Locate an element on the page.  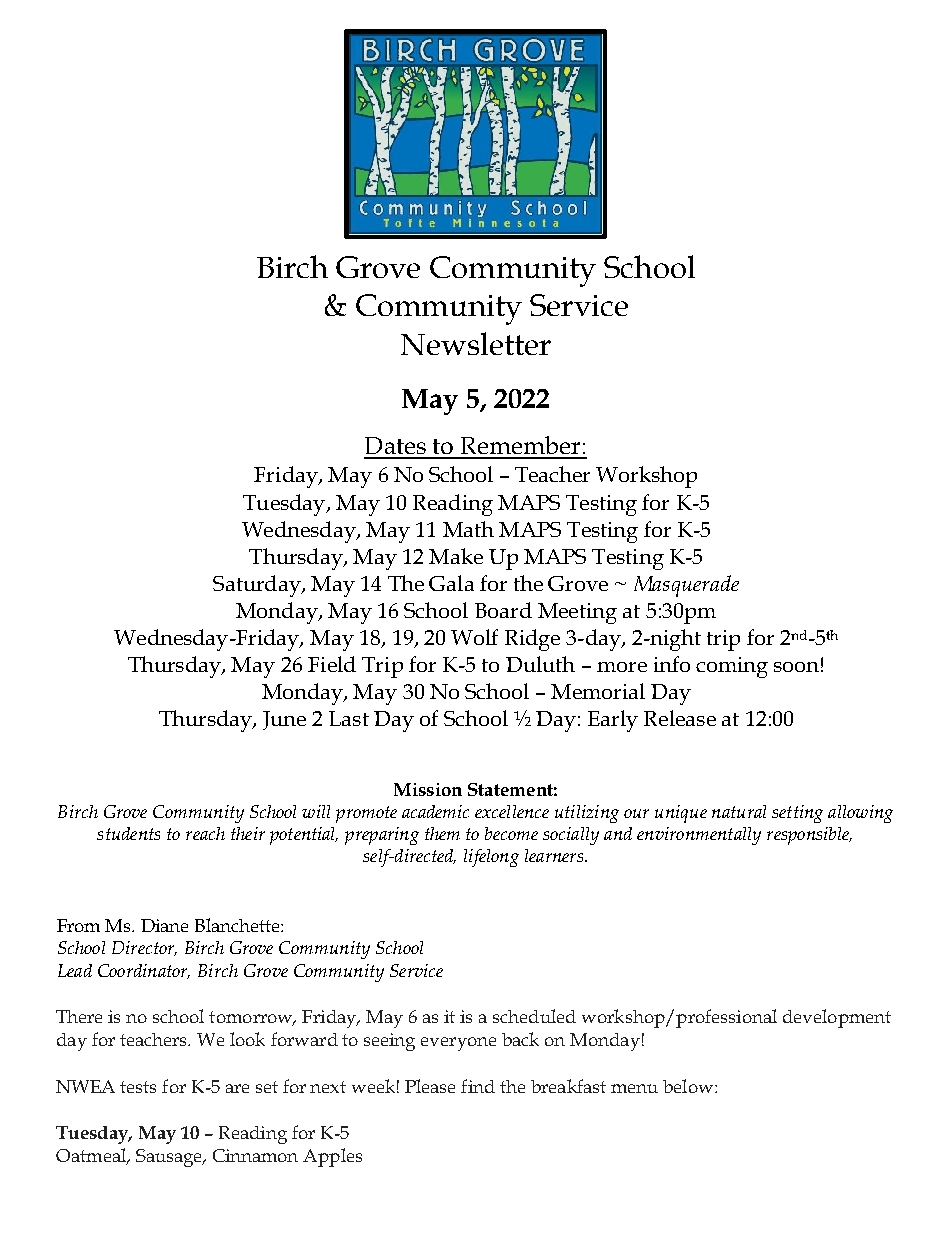
Masquerade is located at coordinates (686, 586).
